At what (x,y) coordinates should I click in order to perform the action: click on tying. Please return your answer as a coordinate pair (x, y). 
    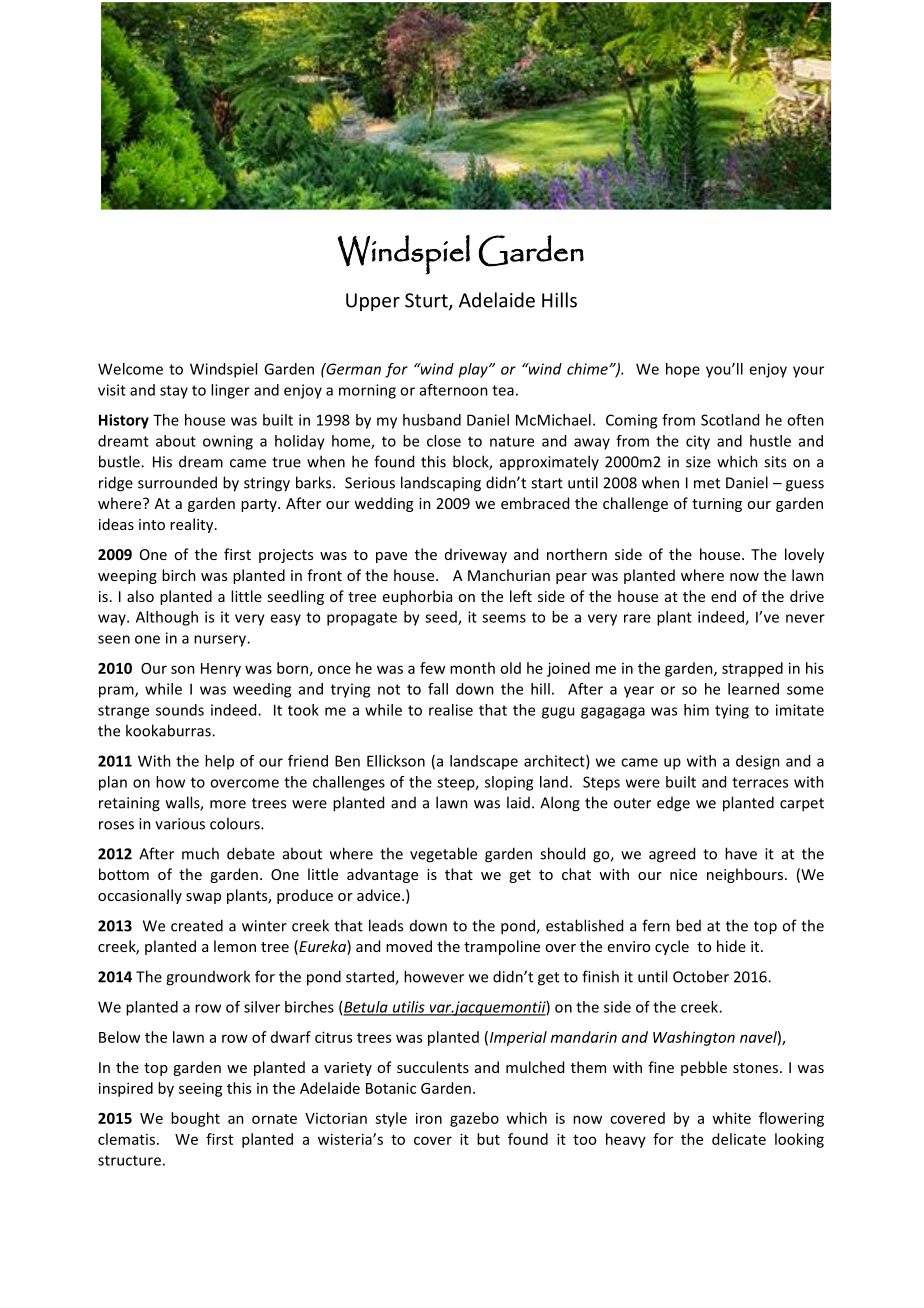
    Looking at the image, I should click on (732, 711).
